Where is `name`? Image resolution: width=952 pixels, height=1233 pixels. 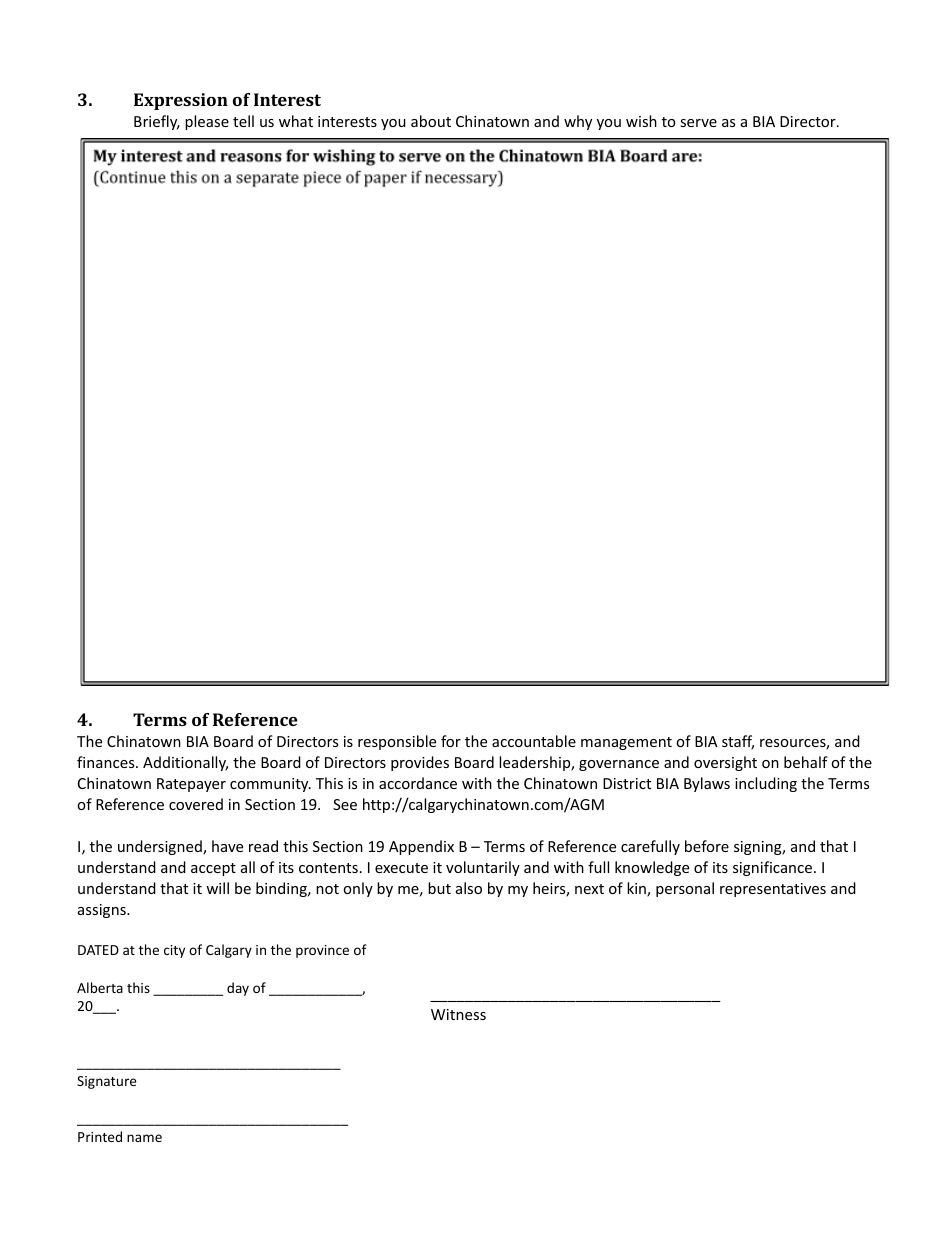 name is located at coordinates (144, 1138).
